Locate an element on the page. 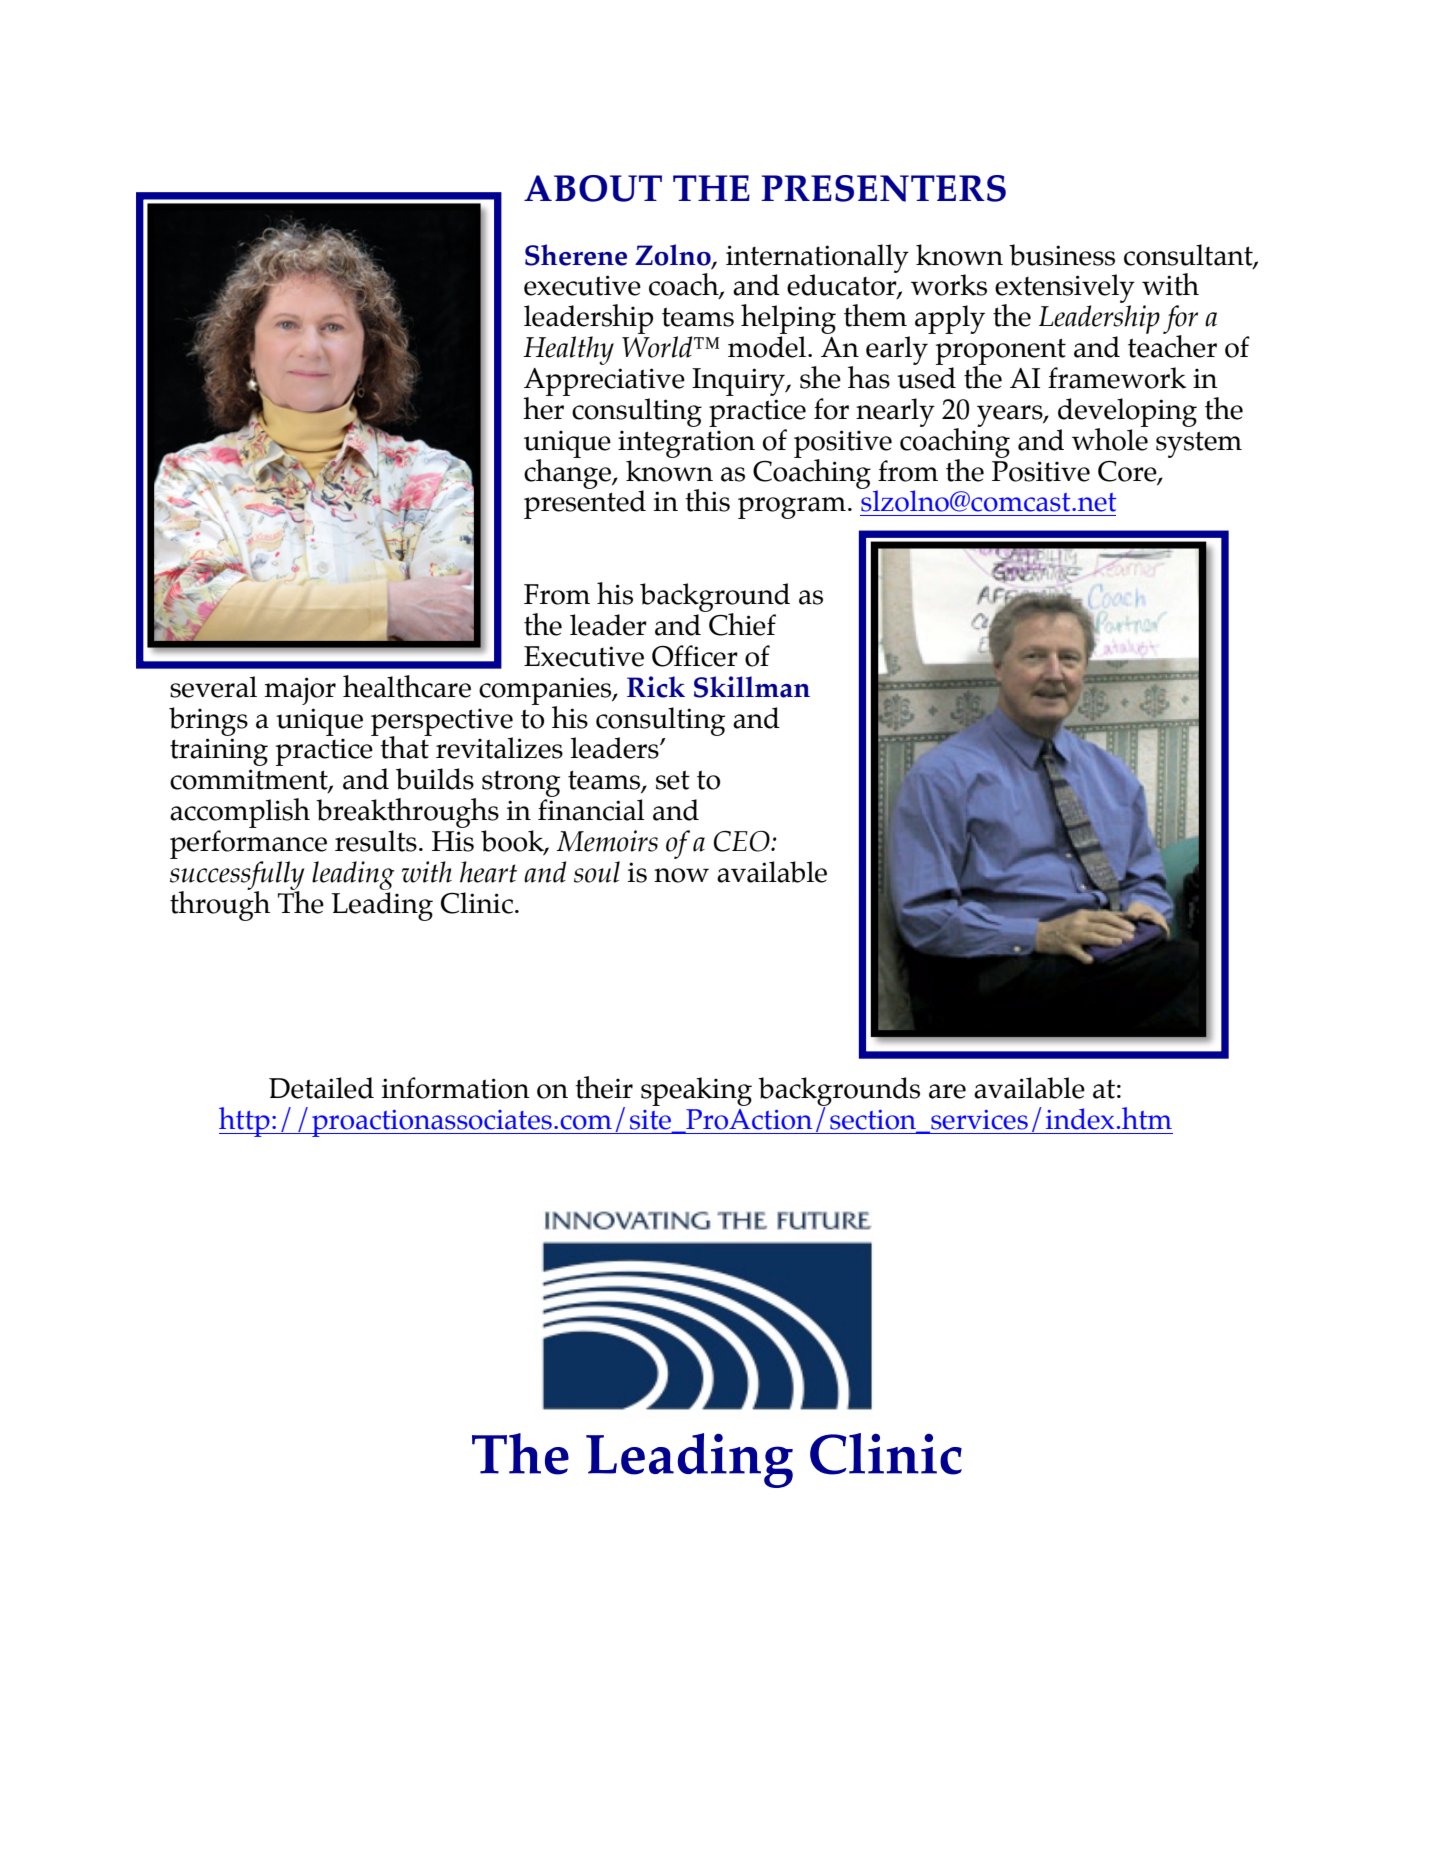 The width and height of the page is (1431, 1852). internationally is located at coordinates (817, 259).
